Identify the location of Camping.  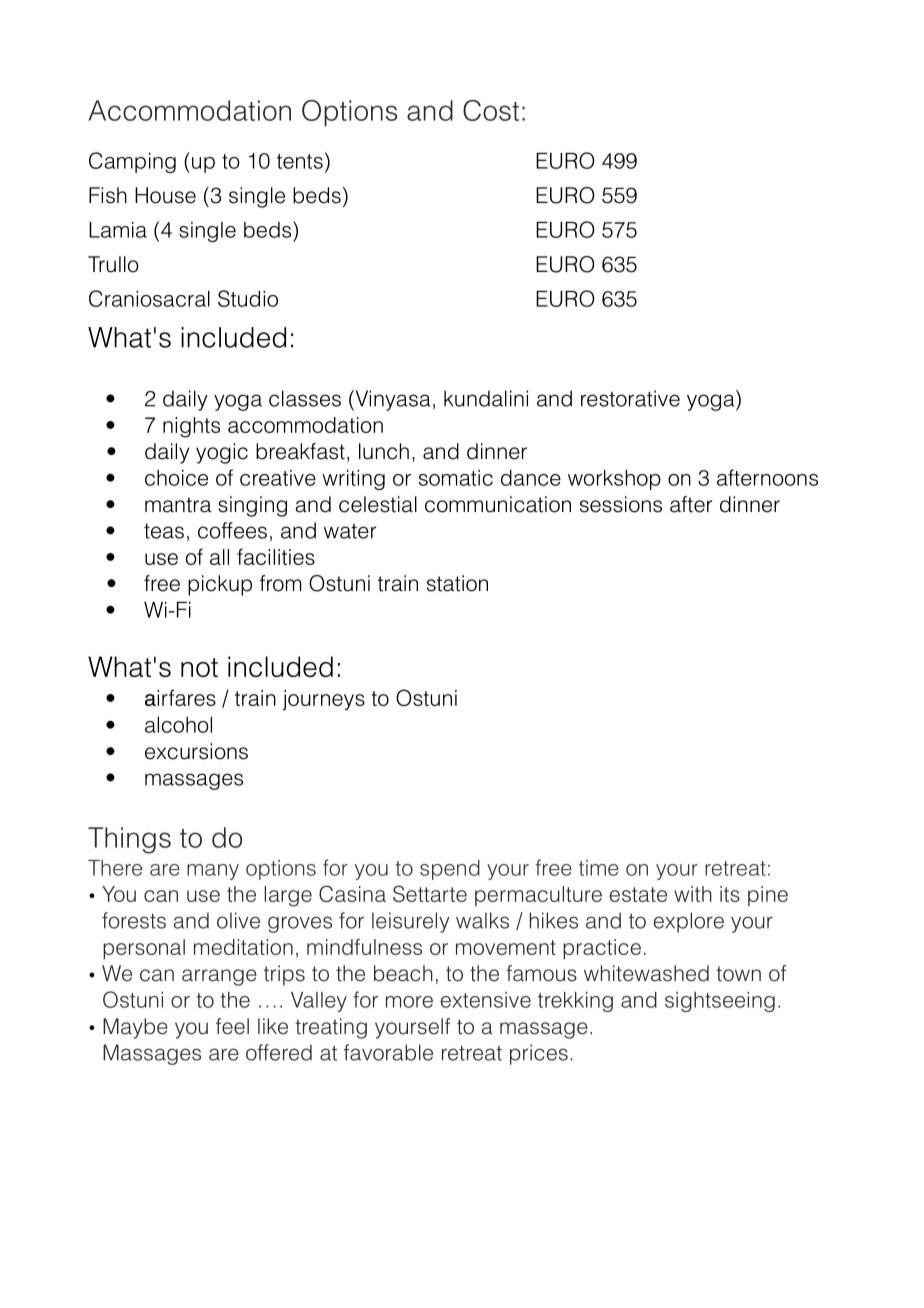
(132, 162).
